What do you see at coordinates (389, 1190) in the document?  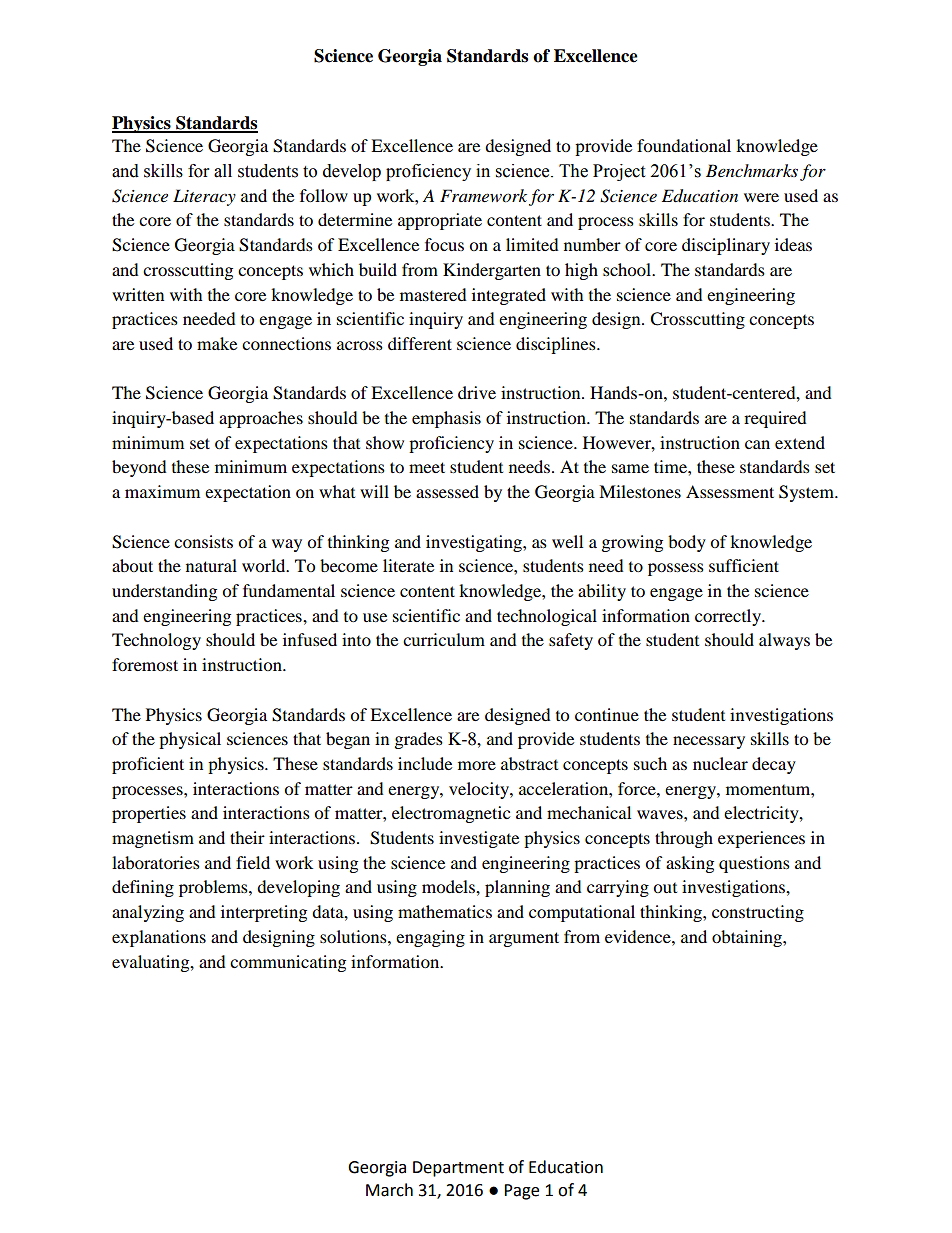 I see `March` at bounding box center [389, 1190].
